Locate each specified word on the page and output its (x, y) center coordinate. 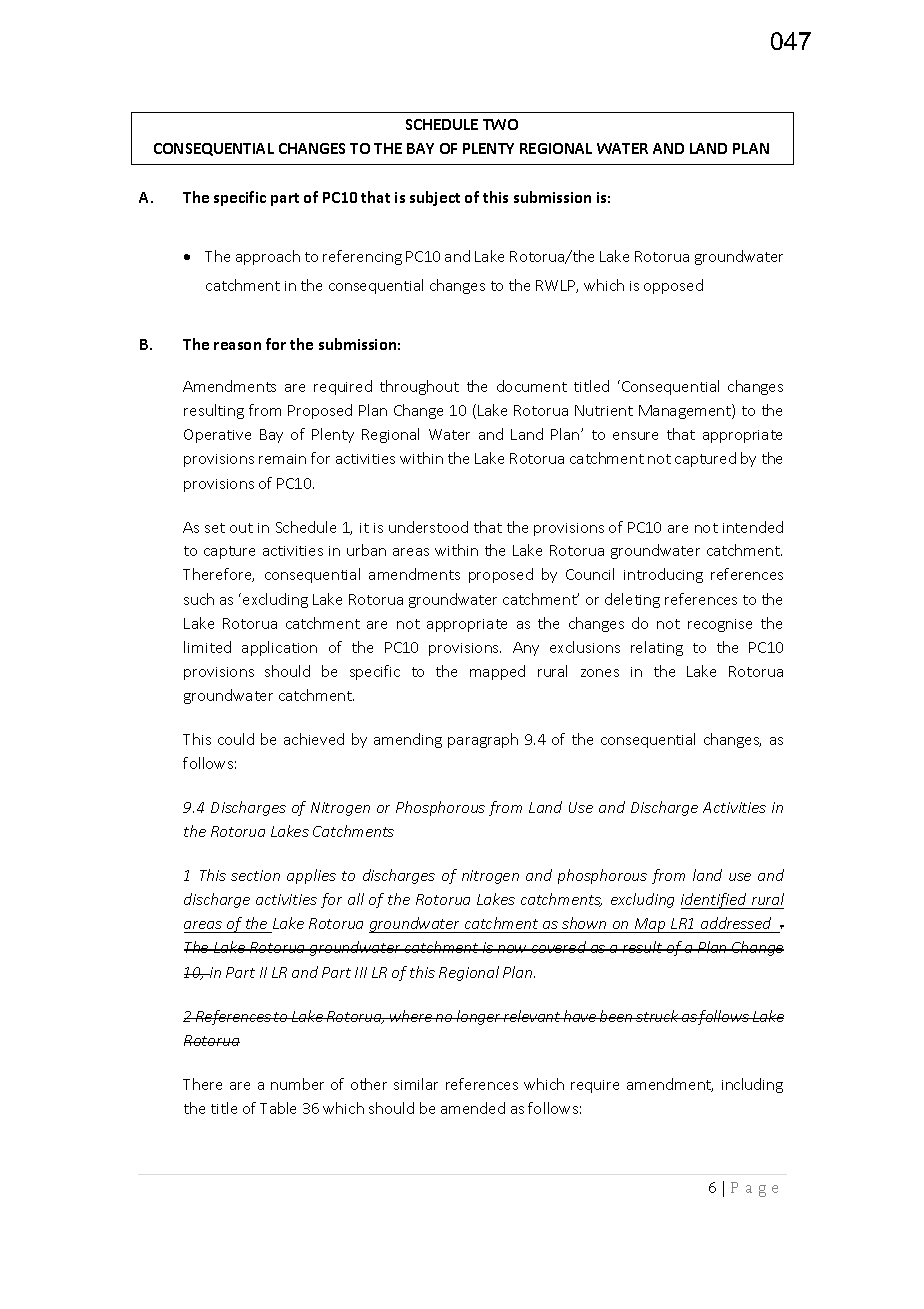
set (215, 528)
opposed (673, 286)
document (532, 386)
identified (715, 901)
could (236, 739)
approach (268, 257)
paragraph (483, 740)
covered (559, 947)
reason (237, 346)
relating (657, 648)
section (255, 875)
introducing (663, 575)
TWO (500, 124)
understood (428, 527)
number (297, 1084)
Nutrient (604, 410)
